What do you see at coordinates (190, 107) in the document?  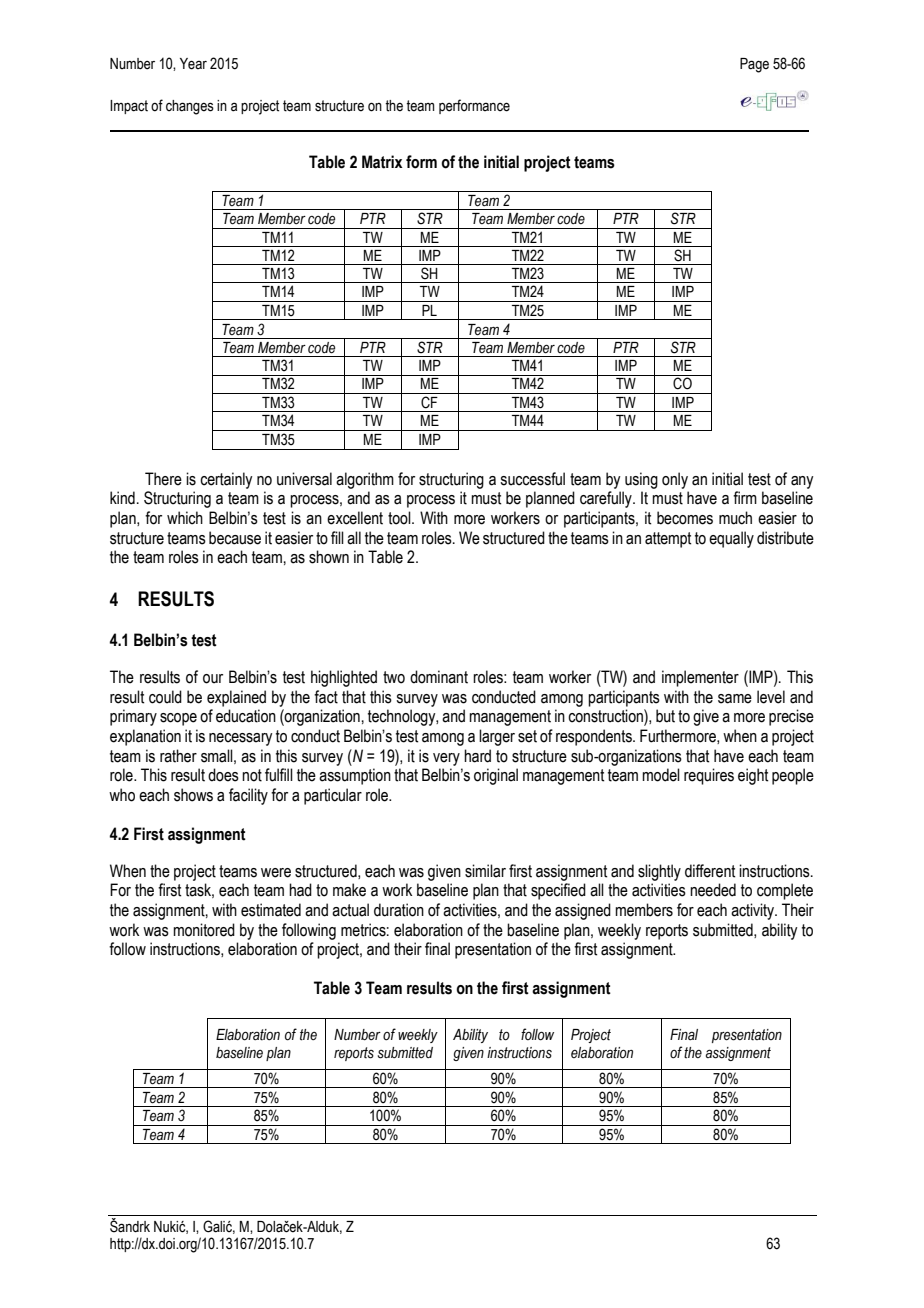 I see `changes` at bounding box center [190, 107].
